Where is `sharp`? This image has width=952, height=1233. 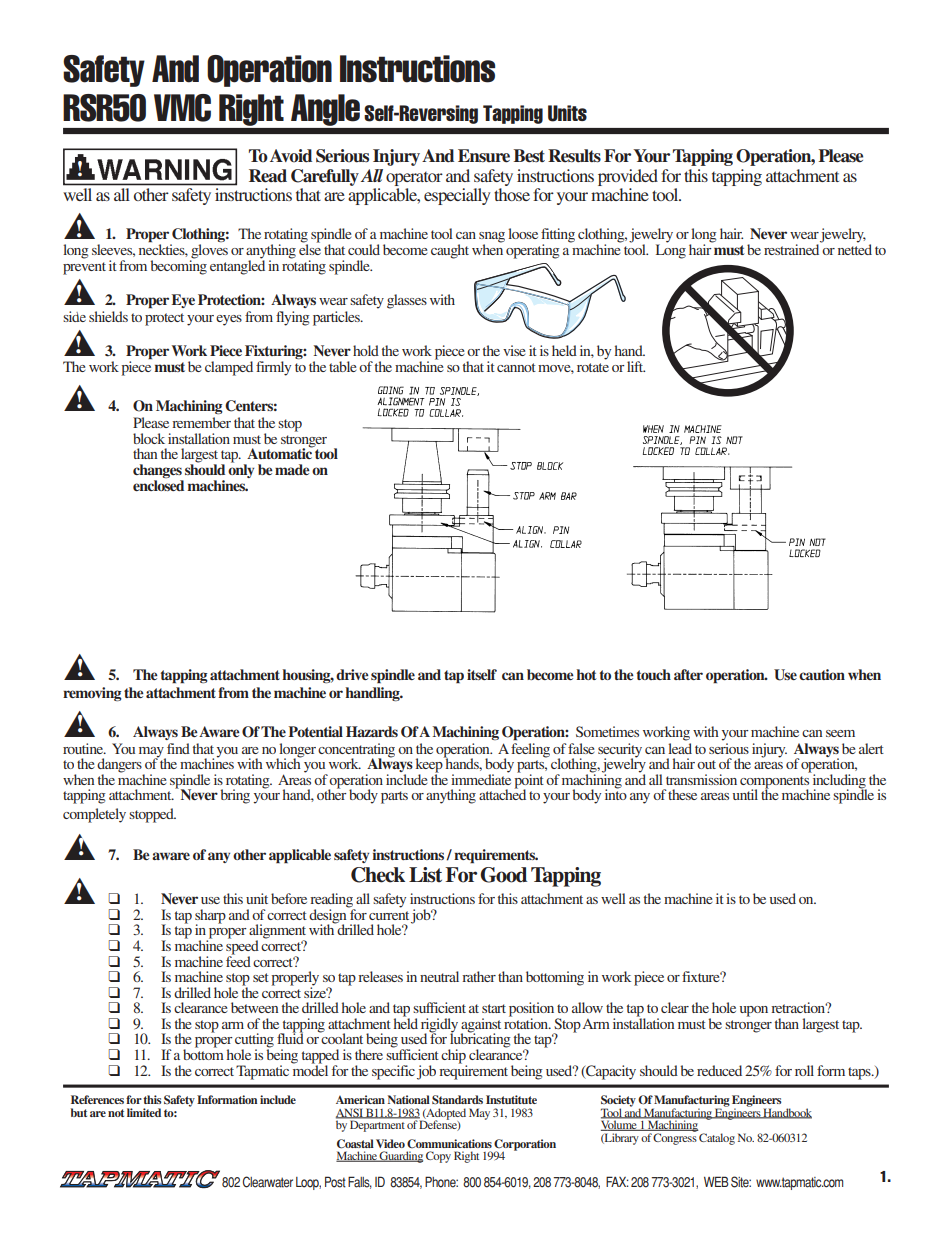
sharp is located at coordinates (210, 917).
